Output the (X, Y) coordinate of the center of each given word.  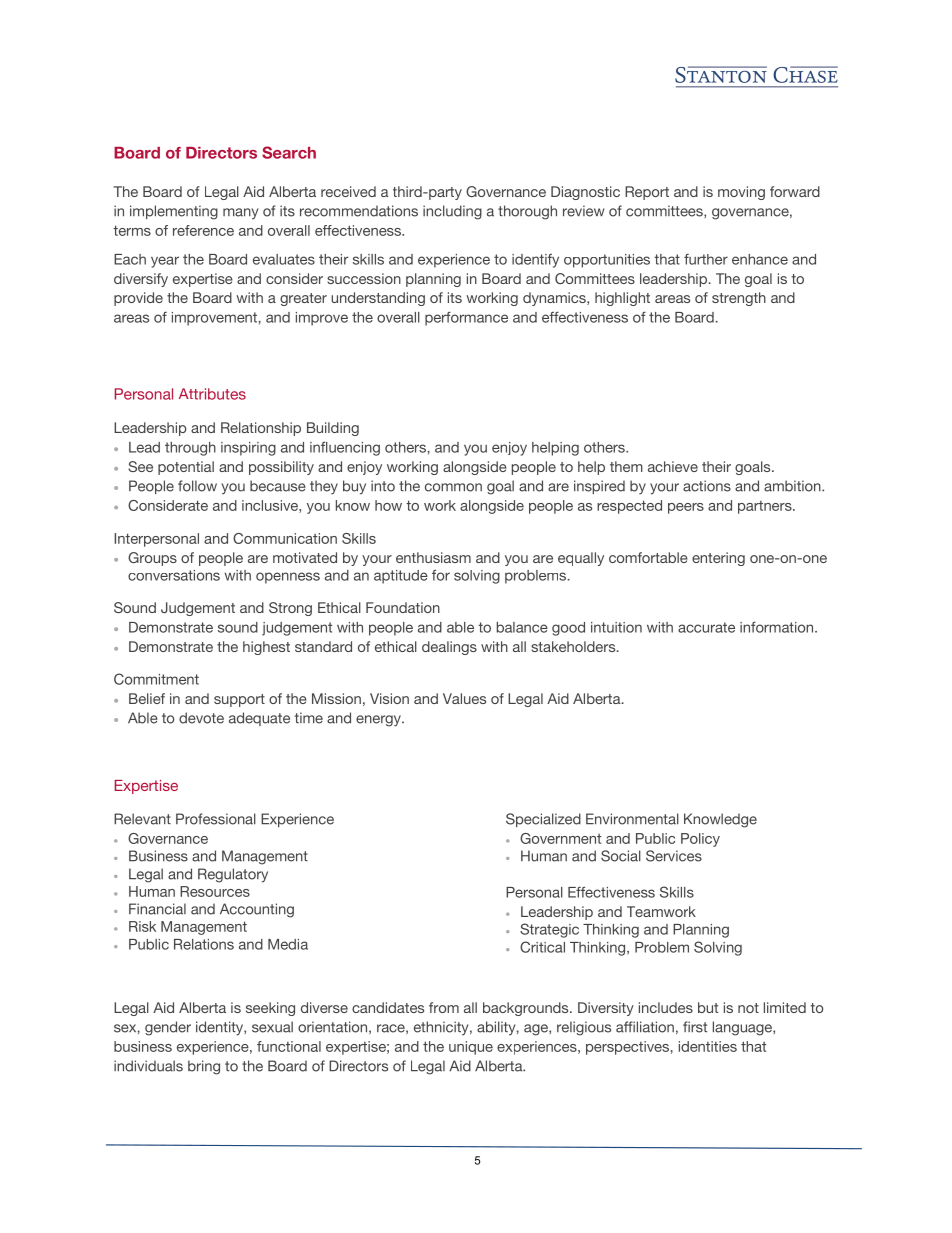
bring (204, 1067)
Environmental (632, 819)
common (453, 487)
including (452, 212)
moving (741, 193)
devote (201, 718)
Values (464, 698)
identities (708, 1046)
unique (471, 1048)
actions (707, 486)
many (240, 214)
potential (186, 468)
